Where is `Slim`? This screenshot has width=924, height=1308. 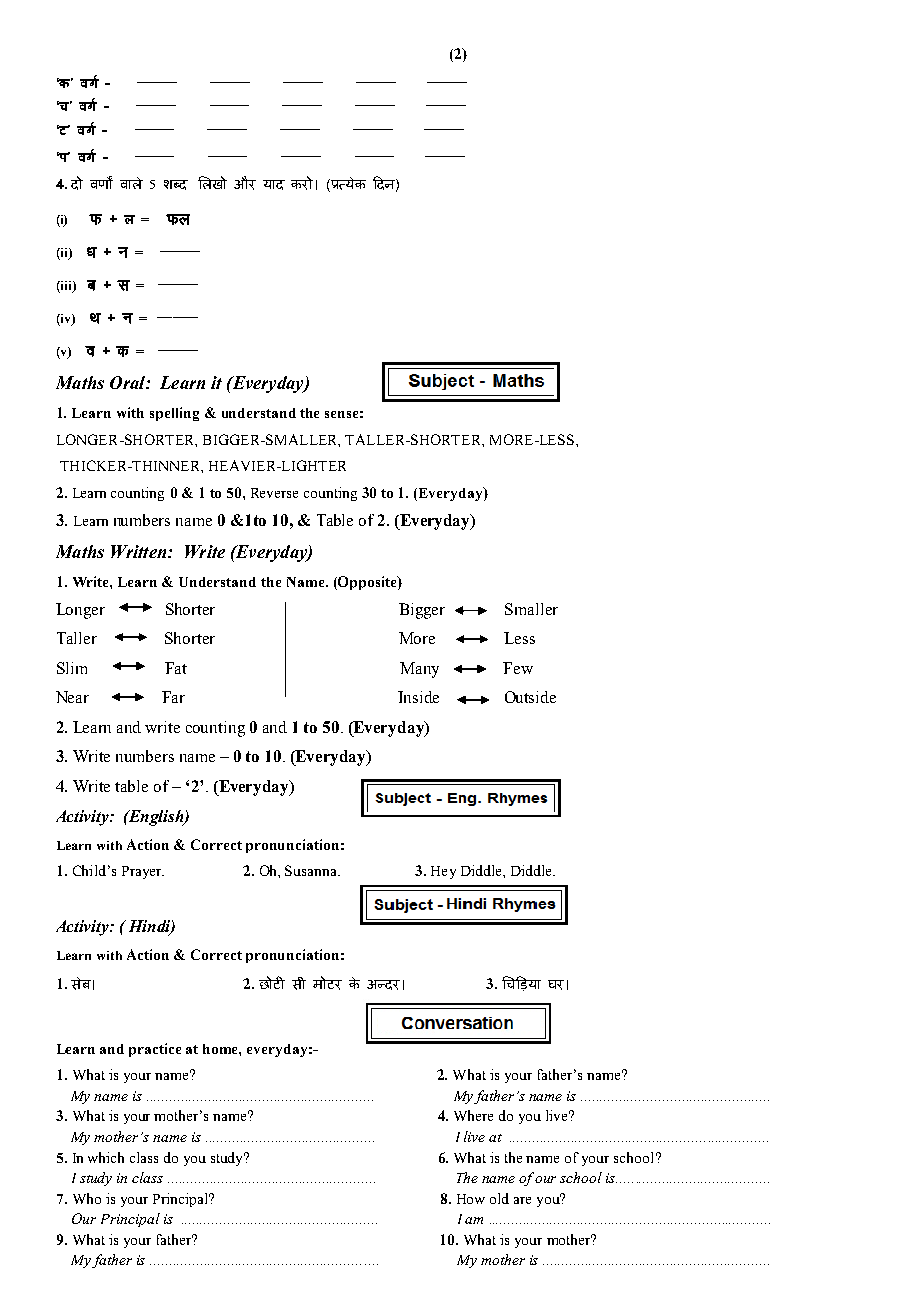
Slim is located at coordinates (72, 668).
